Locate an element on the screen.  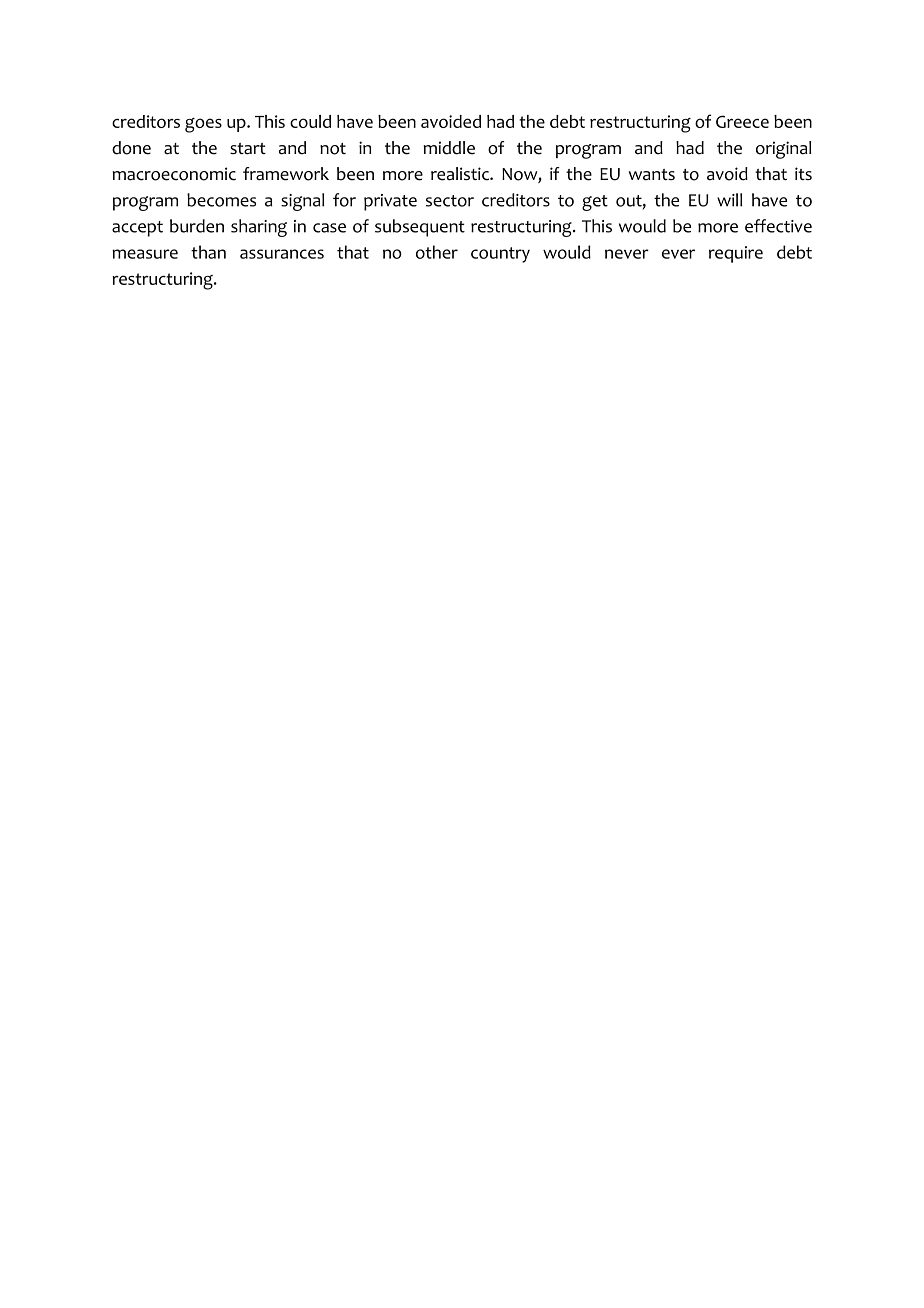
macroeconomic is located at coordinates (174, 174).
